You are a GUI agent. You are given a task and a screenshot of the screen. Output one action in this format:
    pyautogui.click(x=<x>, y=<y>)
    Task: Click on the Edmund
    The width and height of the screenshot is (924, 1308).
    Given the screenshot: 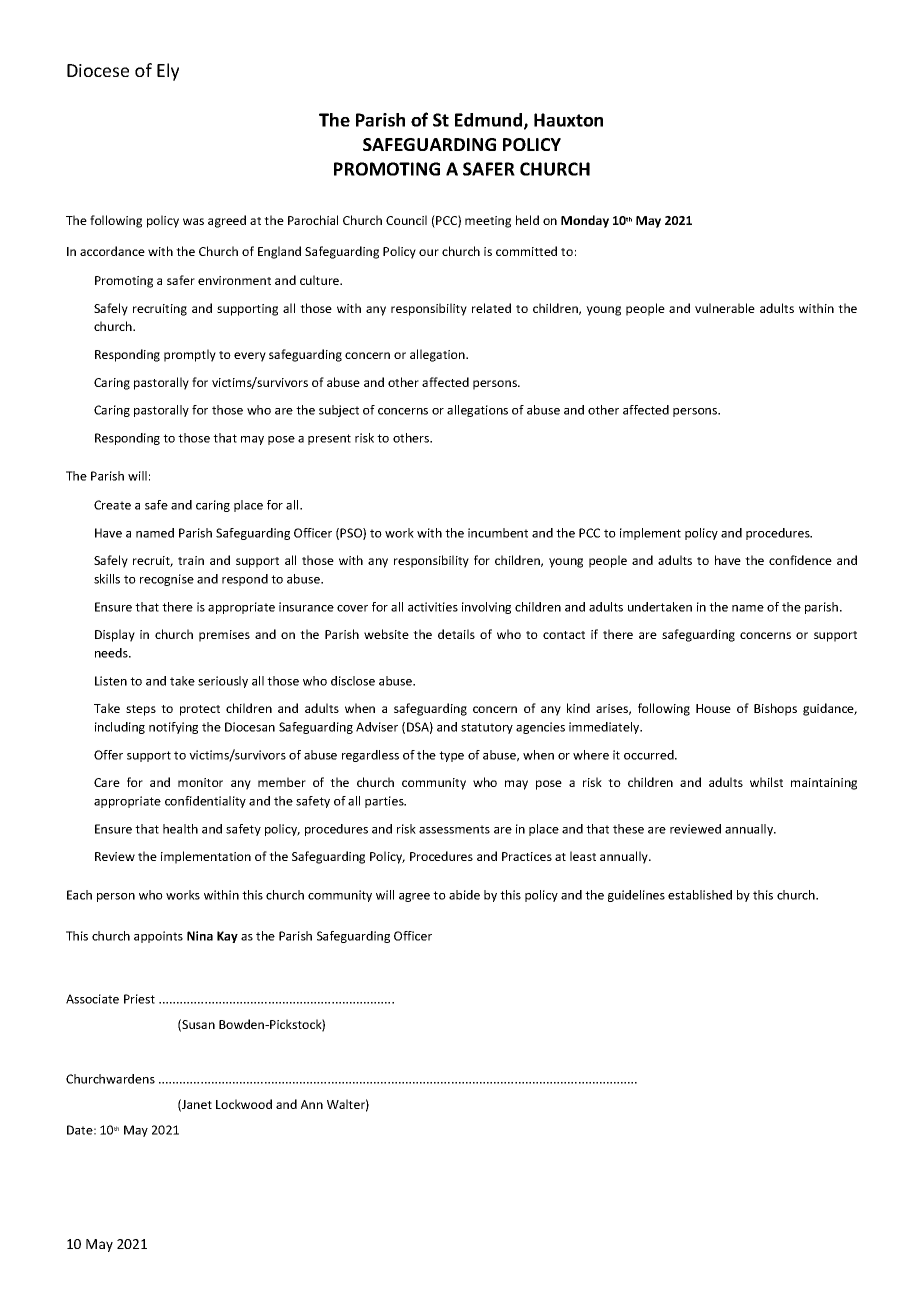 What is the action you would take?
    pyautogui.click(x=490, y=121)
